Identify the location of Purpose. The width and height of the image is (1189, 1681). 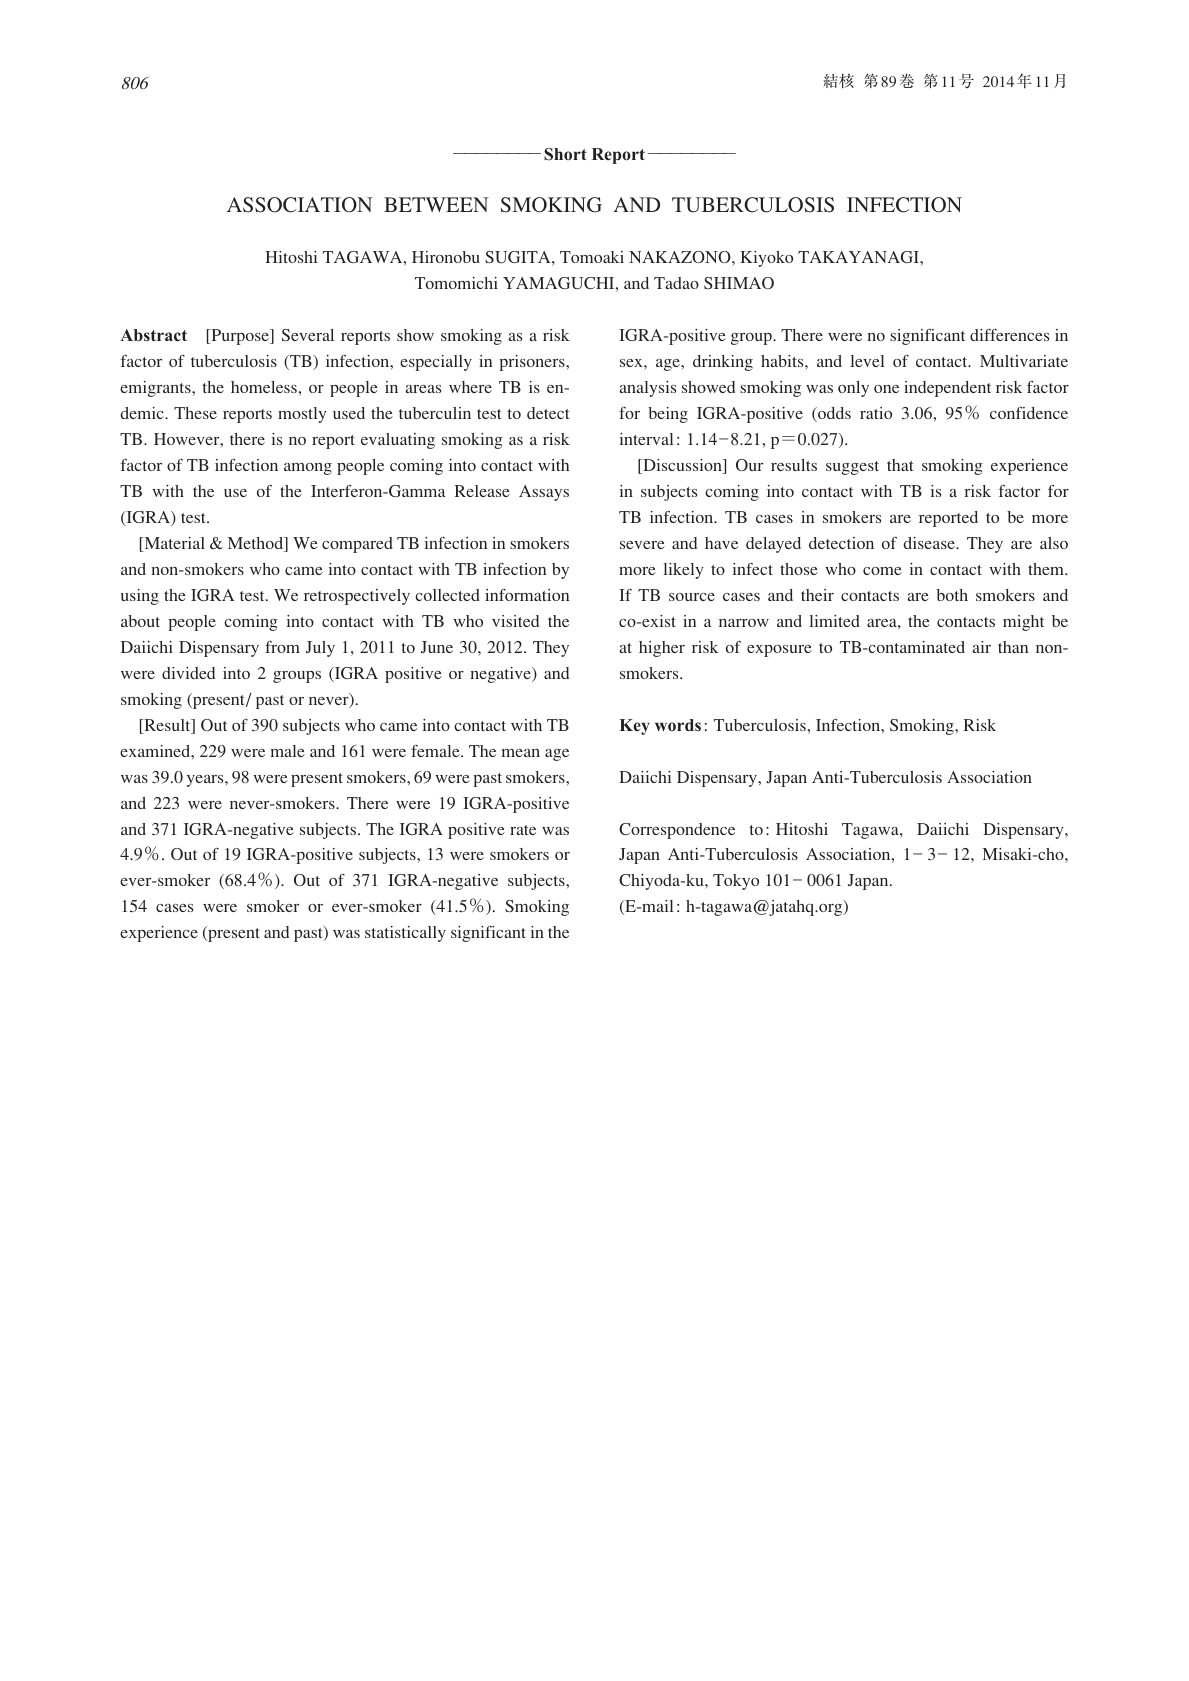
(240, 337).
